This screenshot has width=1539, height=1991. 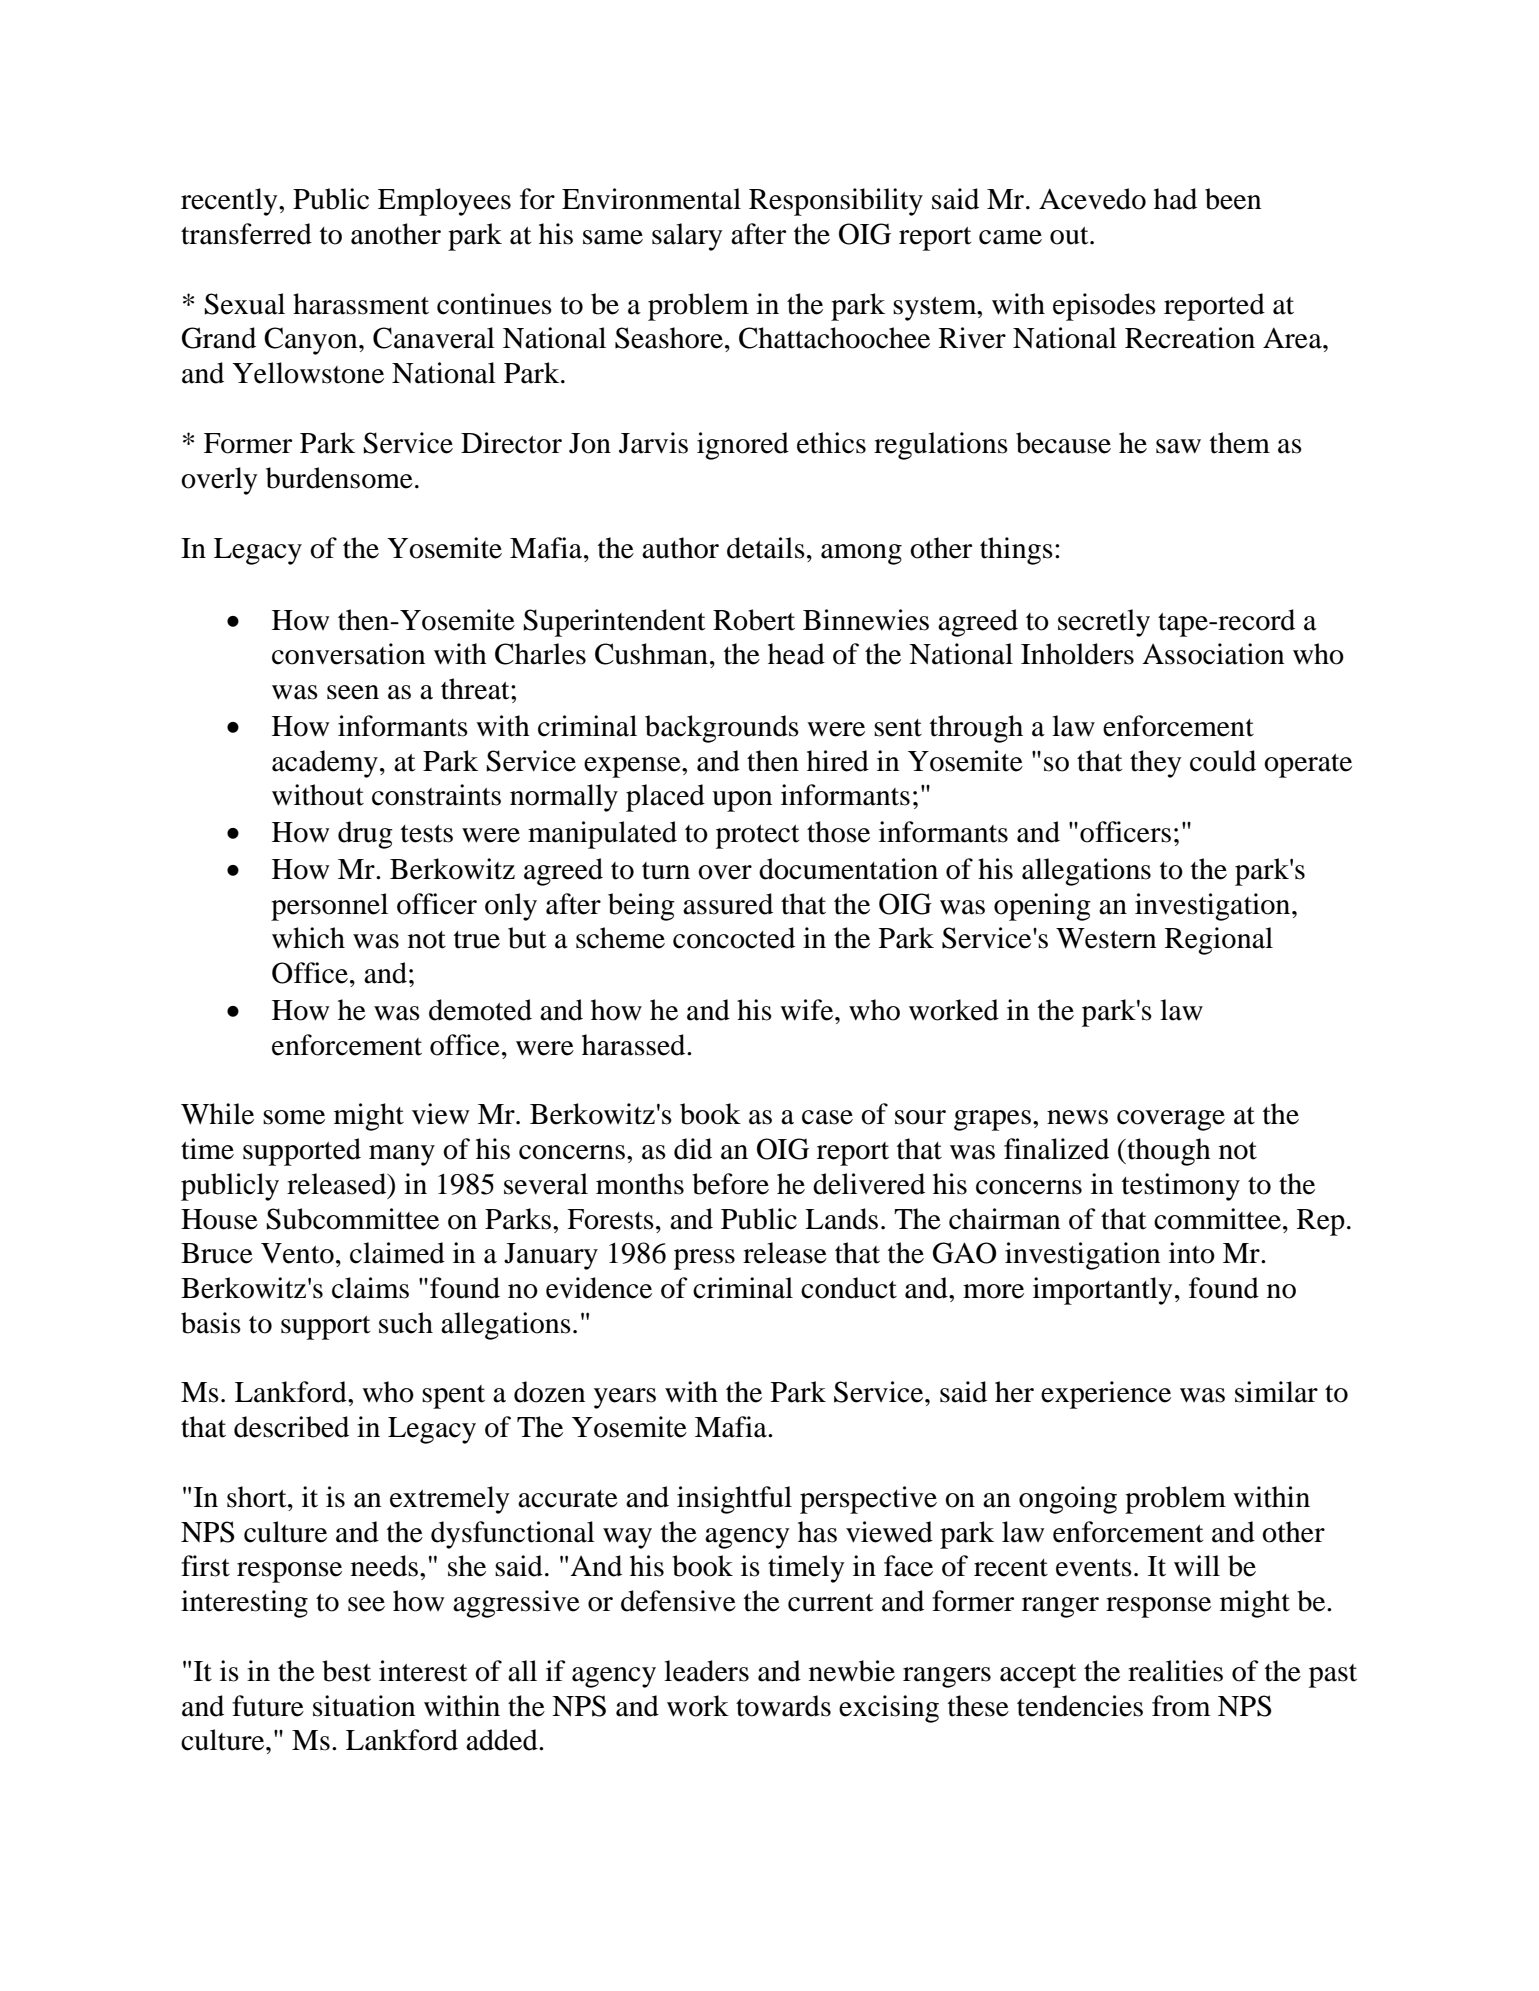 What do you see at coordinates (1175, 199) in the screenshot?
I see `had` at bounding box center [1175, 199].
